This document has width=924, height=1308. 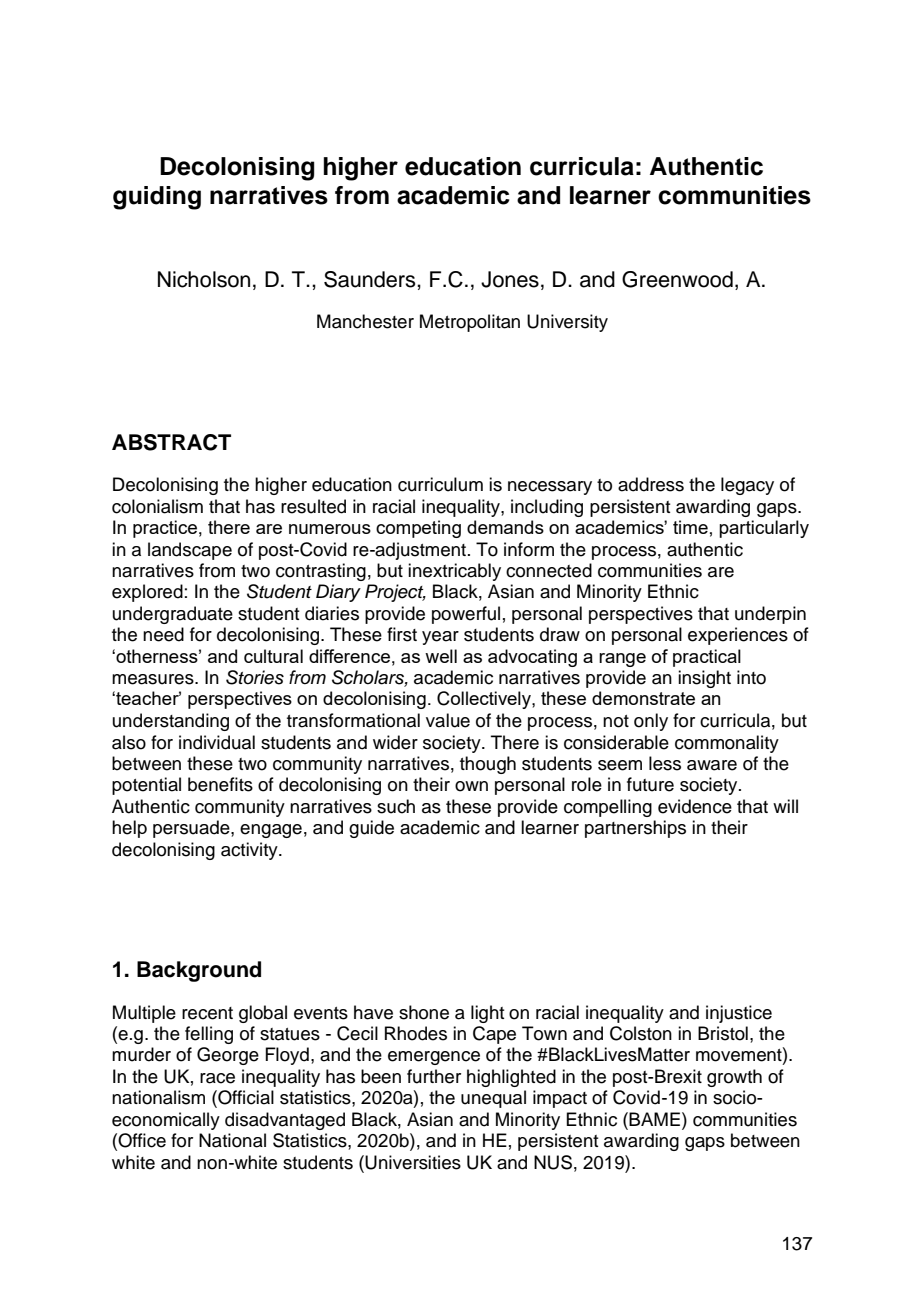 I want to click on race, so click(x=217, y=1078).
